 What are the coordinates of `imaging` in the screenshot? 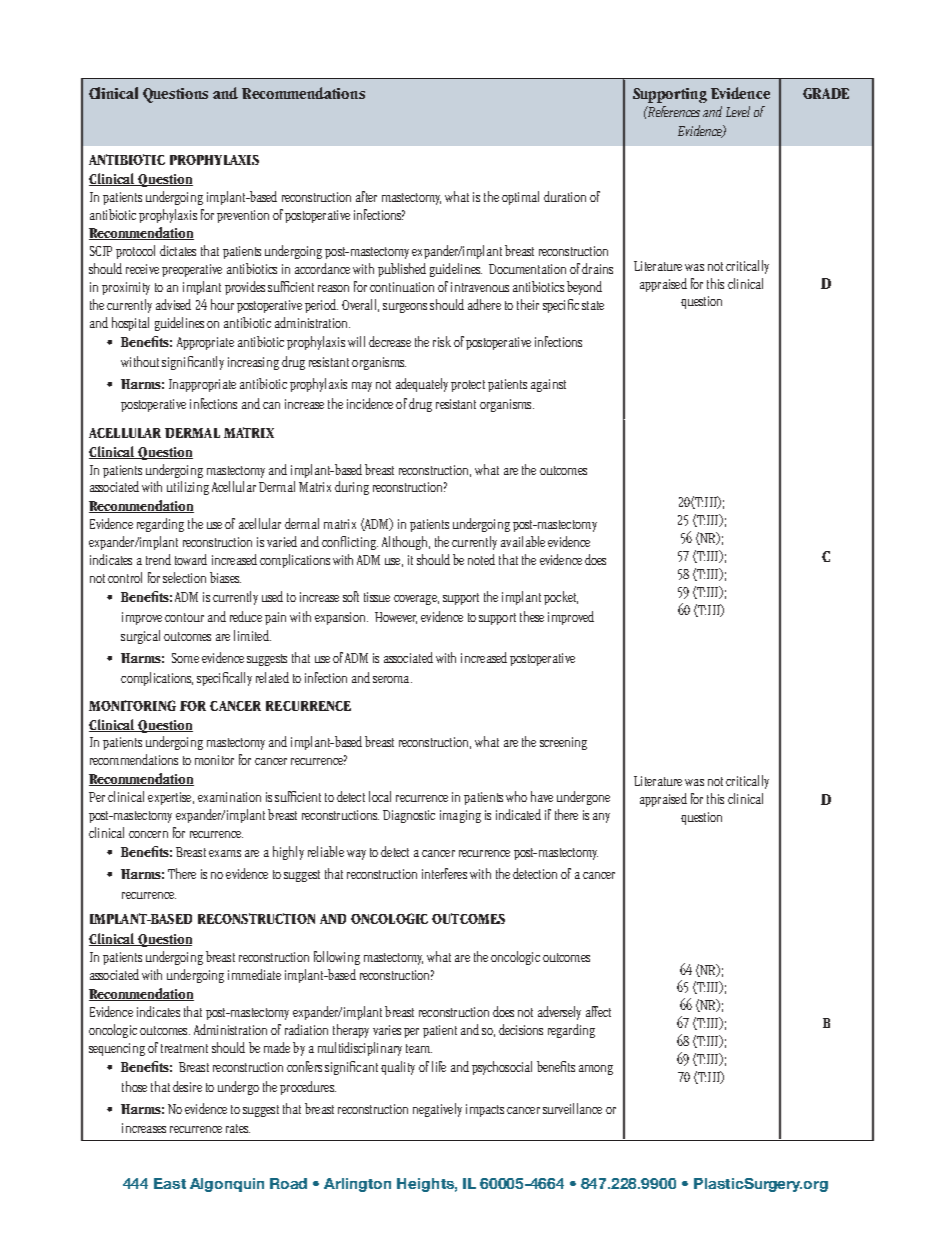 It's located at (460, 816).
